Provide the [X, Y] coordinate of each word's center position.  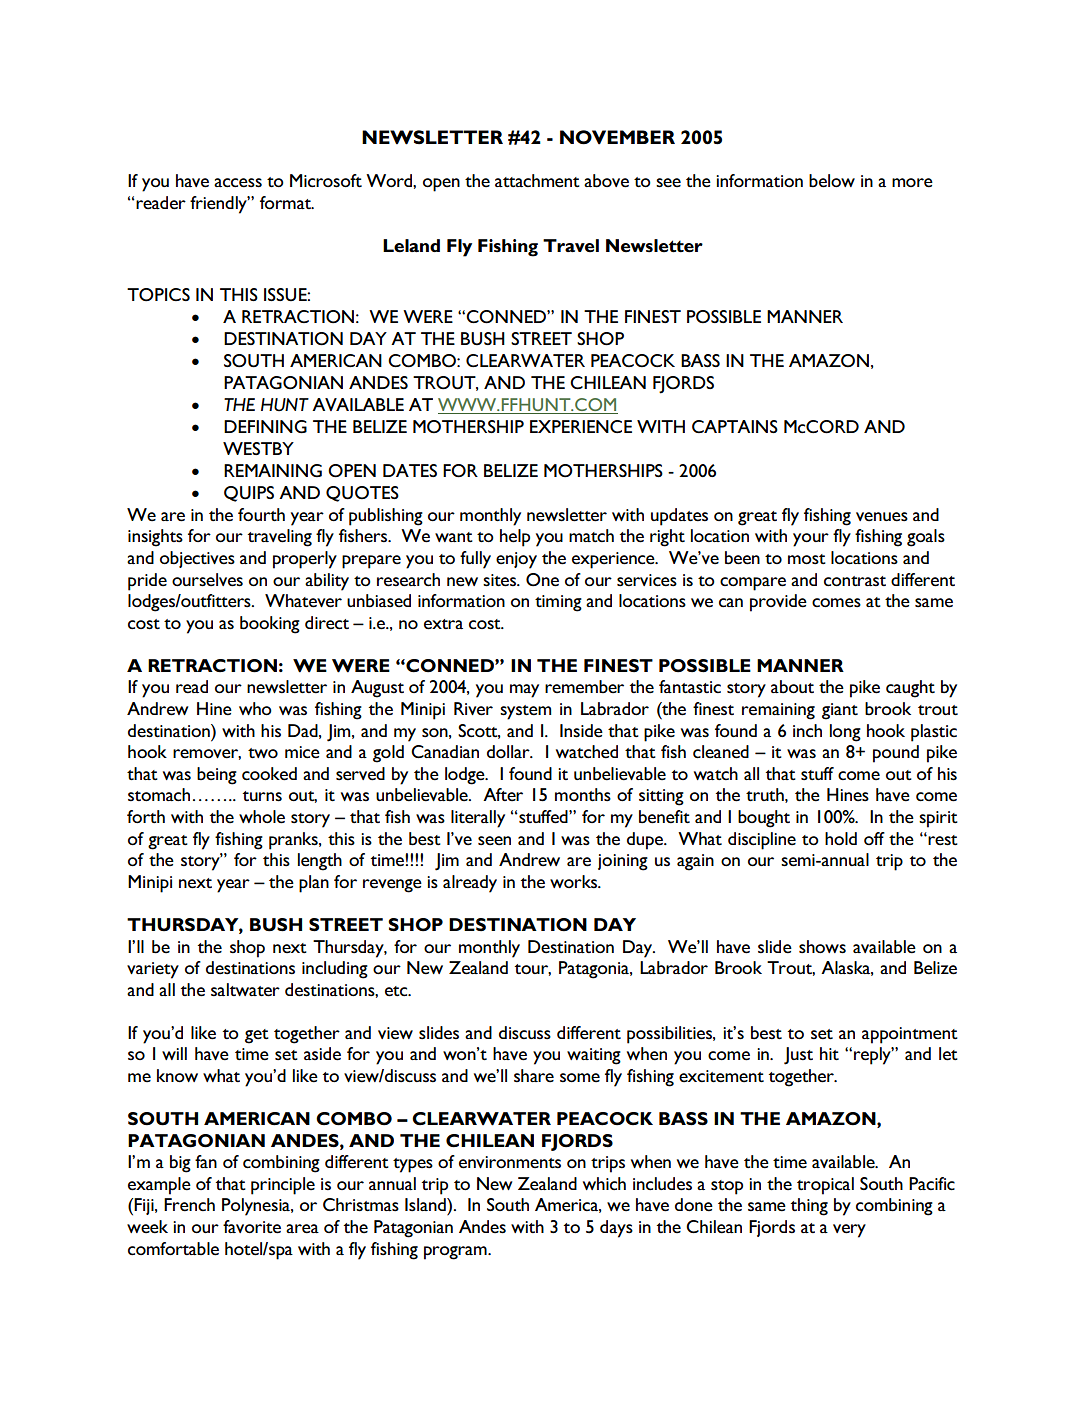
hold [841, 839]
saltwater [245, 990]
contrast [855, 581]
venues [882, 517]
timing [558, 603]
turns [262, 796]
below [832, 181]
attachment [537, 181]
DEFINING [265, 427]
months [583, 795]
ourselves [207, 580]
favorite [252, 1227]
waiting [594, 1056]
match [591, 535]
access [238, 183]
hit [829, 1053]
